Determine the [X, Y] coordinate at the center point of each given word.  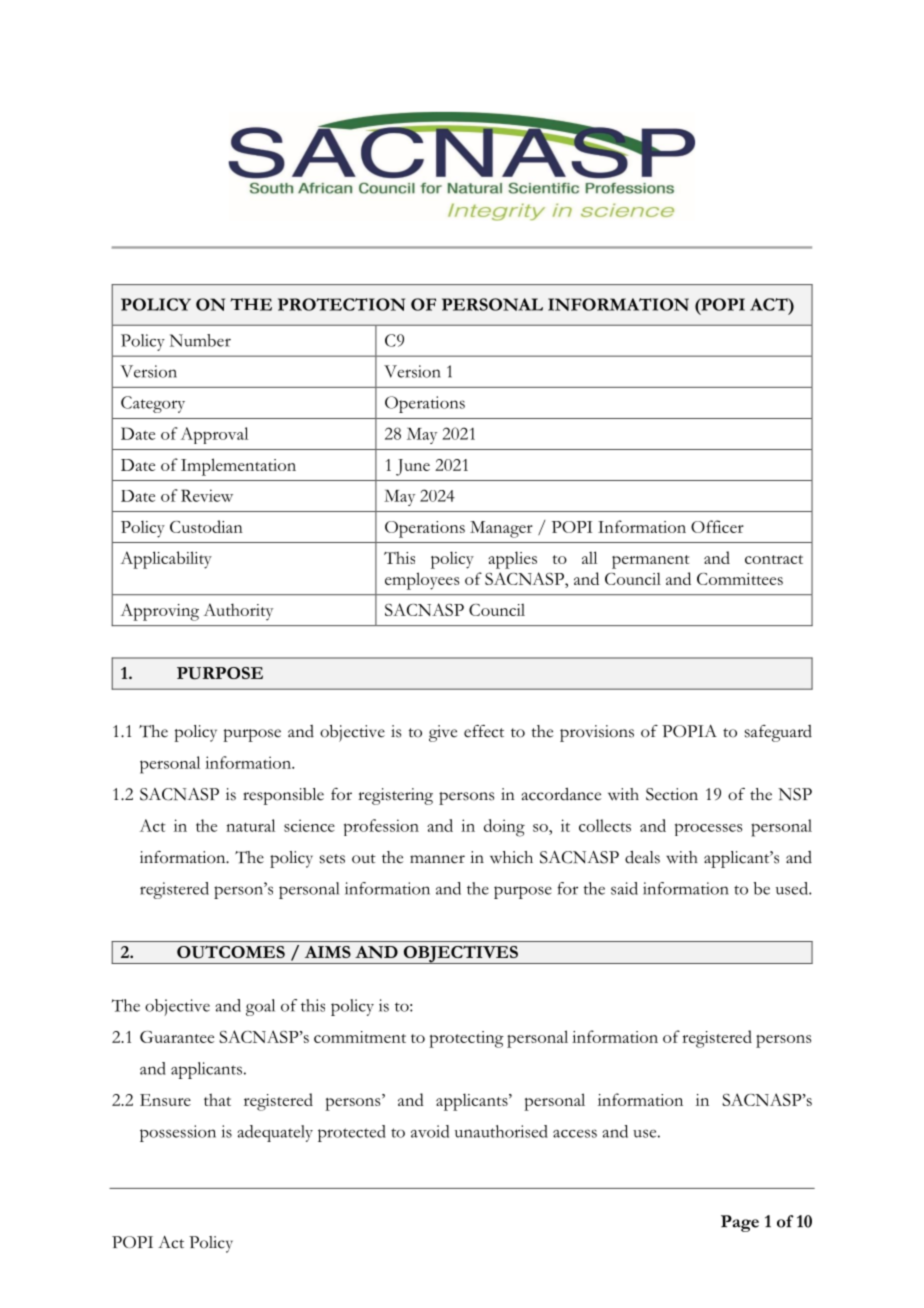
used [793, 888]
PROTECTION [341, 304]
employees [422, 581]
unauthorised [501, 1131]
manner [437, 859]
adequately [275, 1133]
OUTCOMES [231, 952]
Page [740, 1223]
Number [200, 340]
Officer [717, 526]
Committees [740, 579]
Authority [238, 612]
